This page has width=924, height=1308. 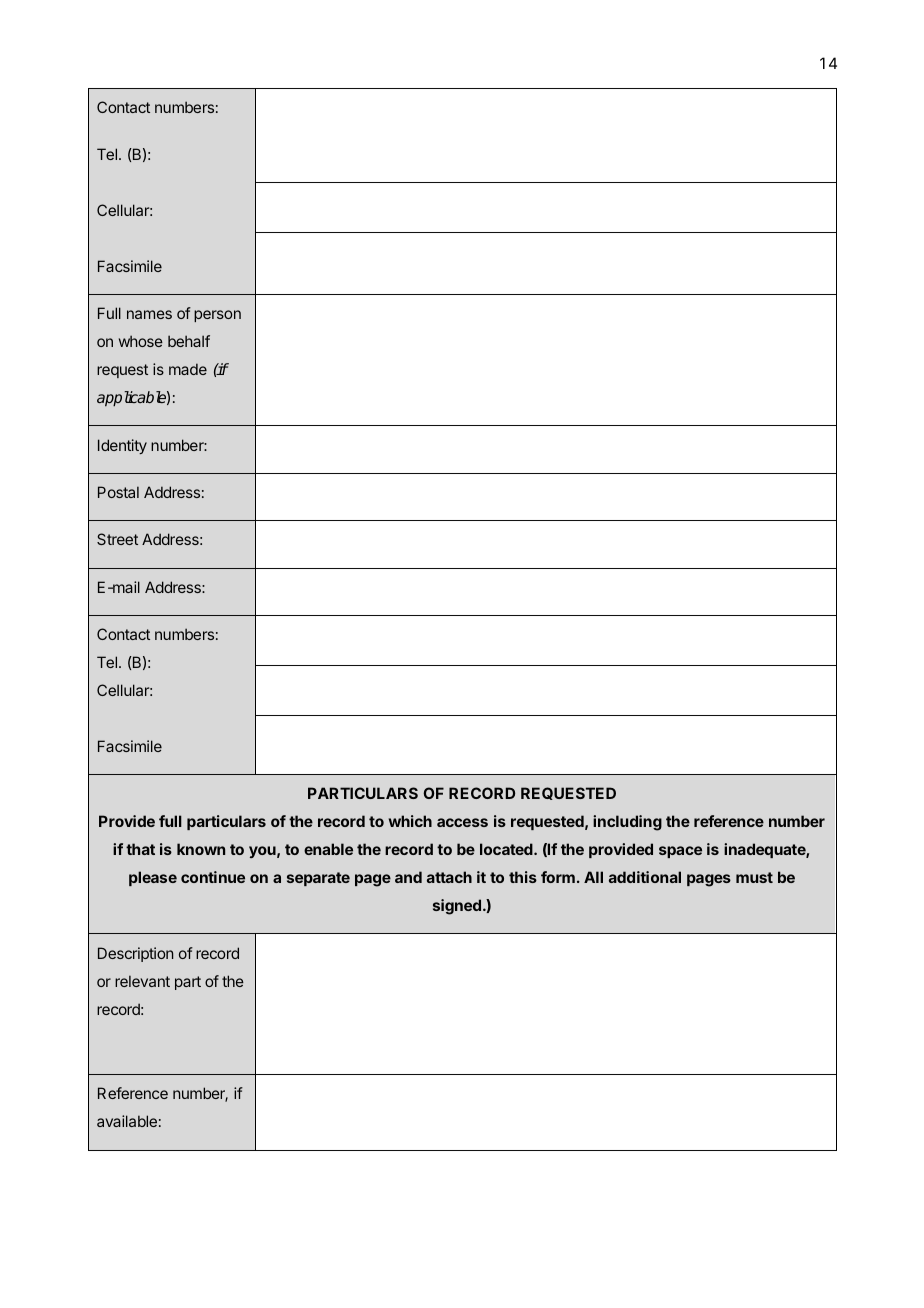 I want to click on signed, so click(x=457, y=907).
